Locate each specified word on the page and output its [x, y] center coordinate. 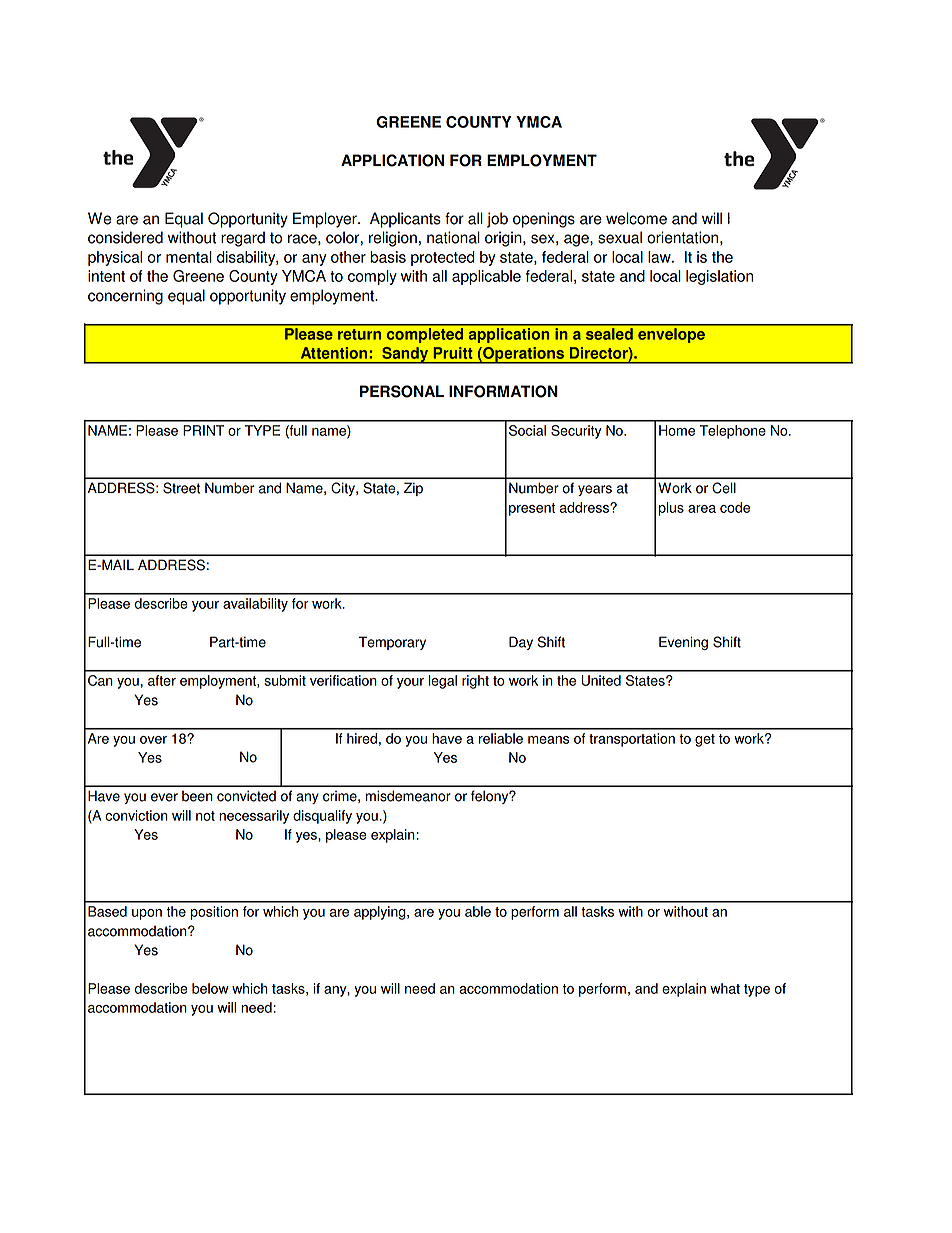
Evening [683, 643]
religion [393, 239]
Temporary [392, 643]
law [660, 257]
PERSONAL [402, 391]
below [210, 988]
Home [677, 430]
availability [255, 605]
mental [189, 257]
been [197, 796]
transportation [632, 740]
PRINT [203, 430]
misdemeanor [408, 796]
